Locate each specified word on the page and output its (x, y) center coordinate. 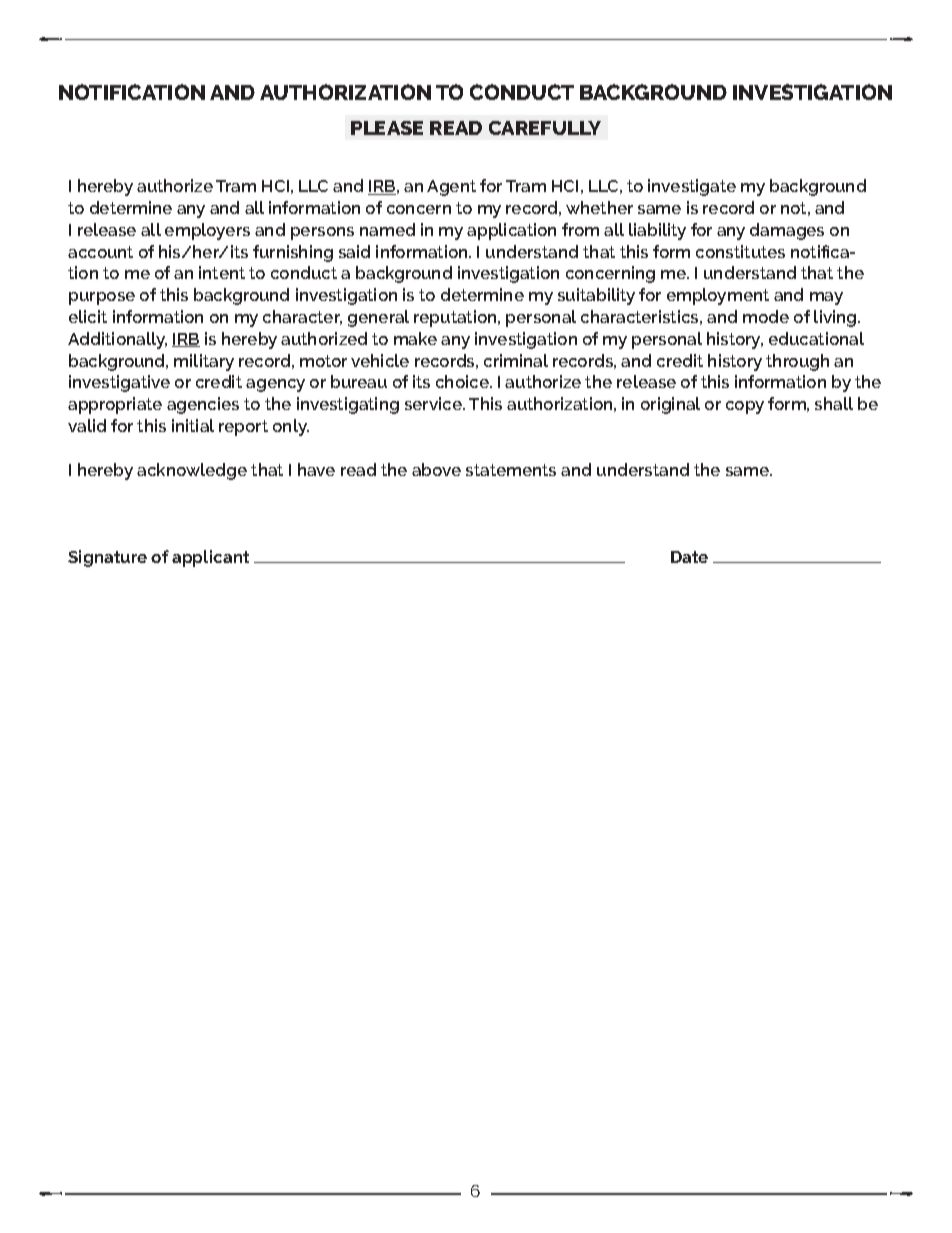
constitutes (740, 251)
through (797, 362)
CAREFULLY (545, 128)
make (415, 338)
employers (207, 231)
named (387, 229)
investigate (692, 187)
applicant (210, 558)
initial (193, 425)
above (436, 469)
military (204, 362)
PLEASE (387, 128)
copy (745, 407)
